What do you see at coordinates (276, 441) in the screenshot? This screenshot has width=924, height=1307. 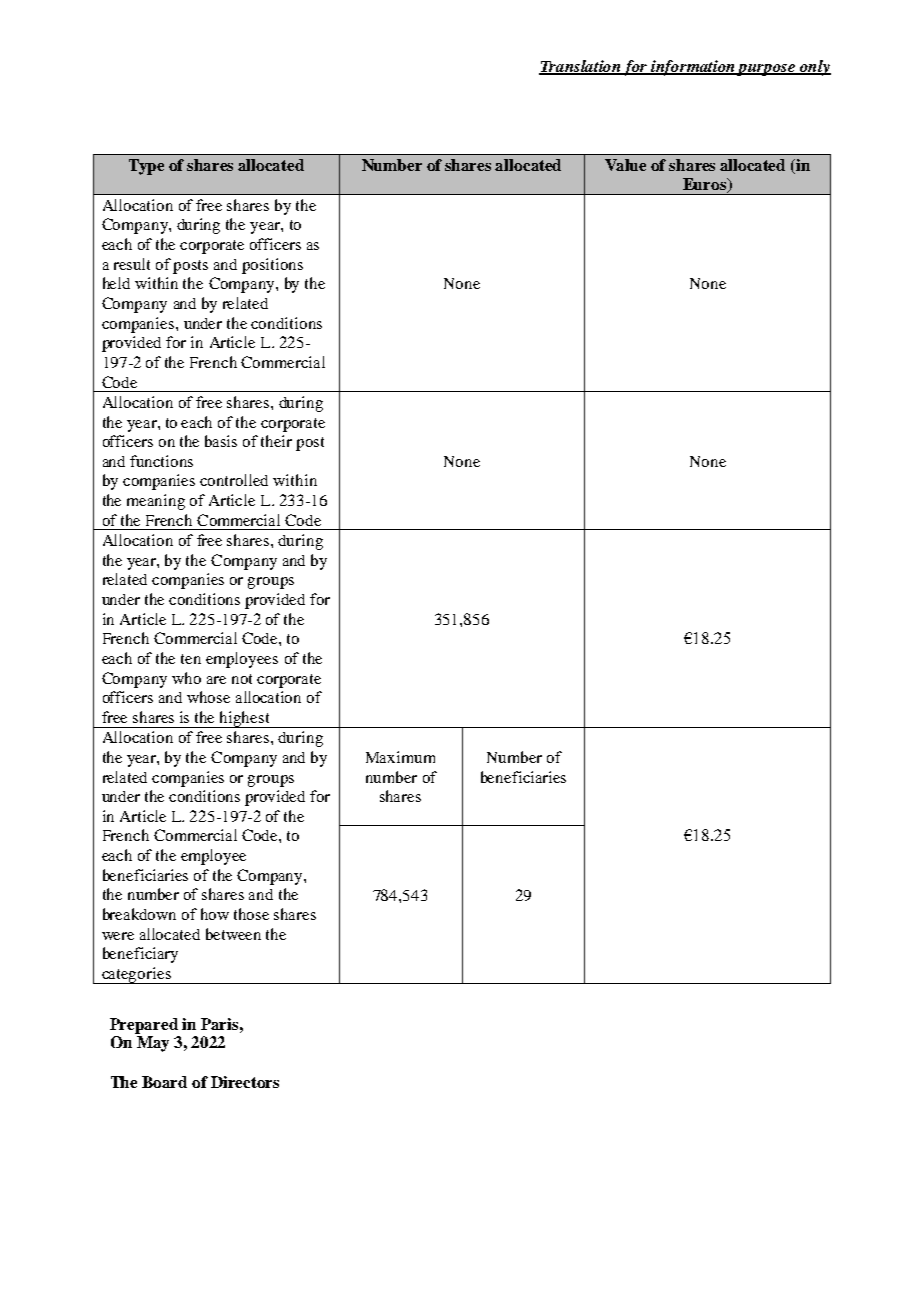 I see `their` at bounding box center [276, 441].
